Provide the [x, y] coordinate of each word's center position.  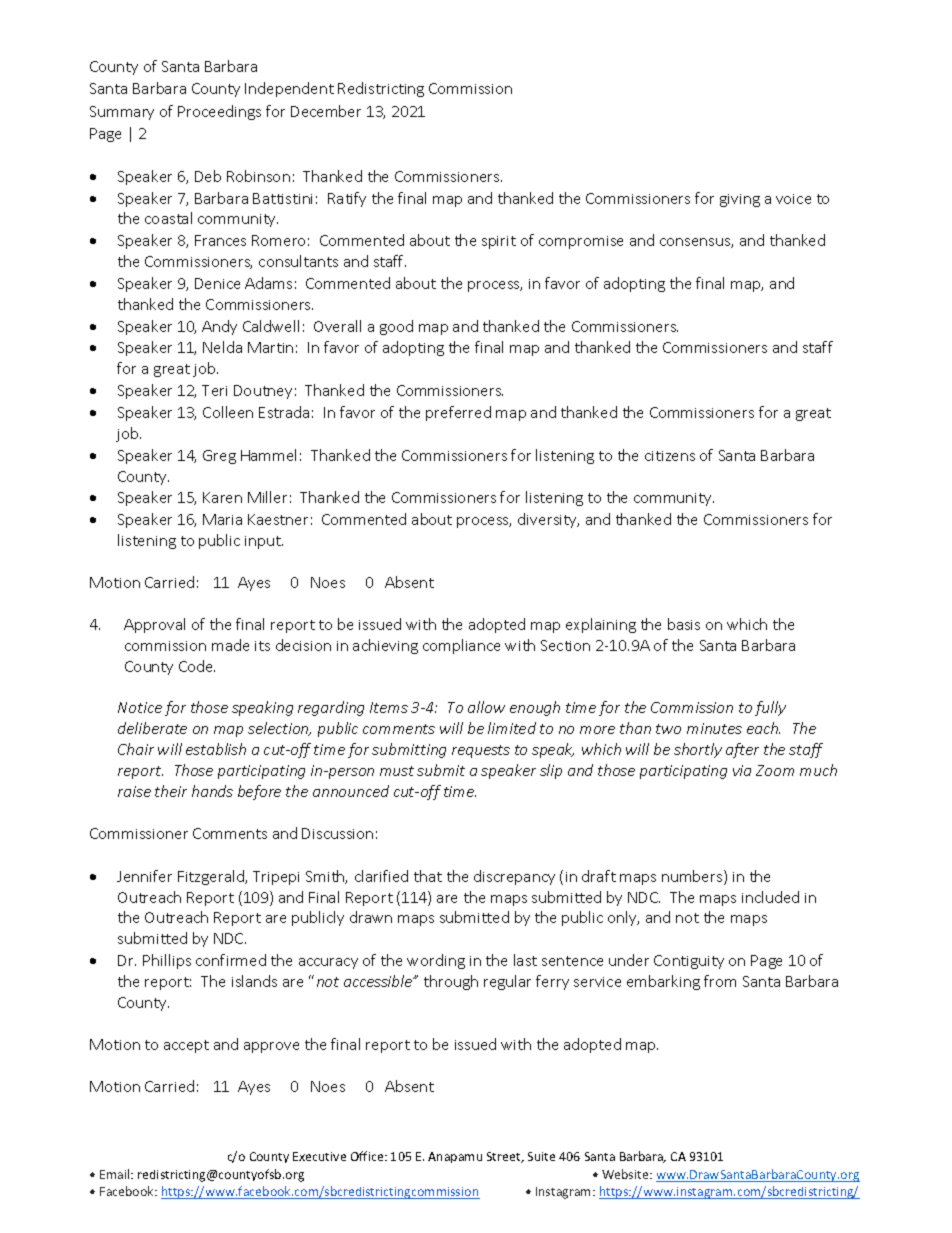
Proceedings [219, 112]
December [326, 111]
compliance [461, 646]
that [428, 876]
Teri [214, 390]
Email [116, 1174]
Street [505, 1157]
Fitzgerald [212, 877]
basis [684, 624]
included [770, 897]
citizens [670, 456]
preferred [458, 413]
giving [740, 200]
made [230, 645]
